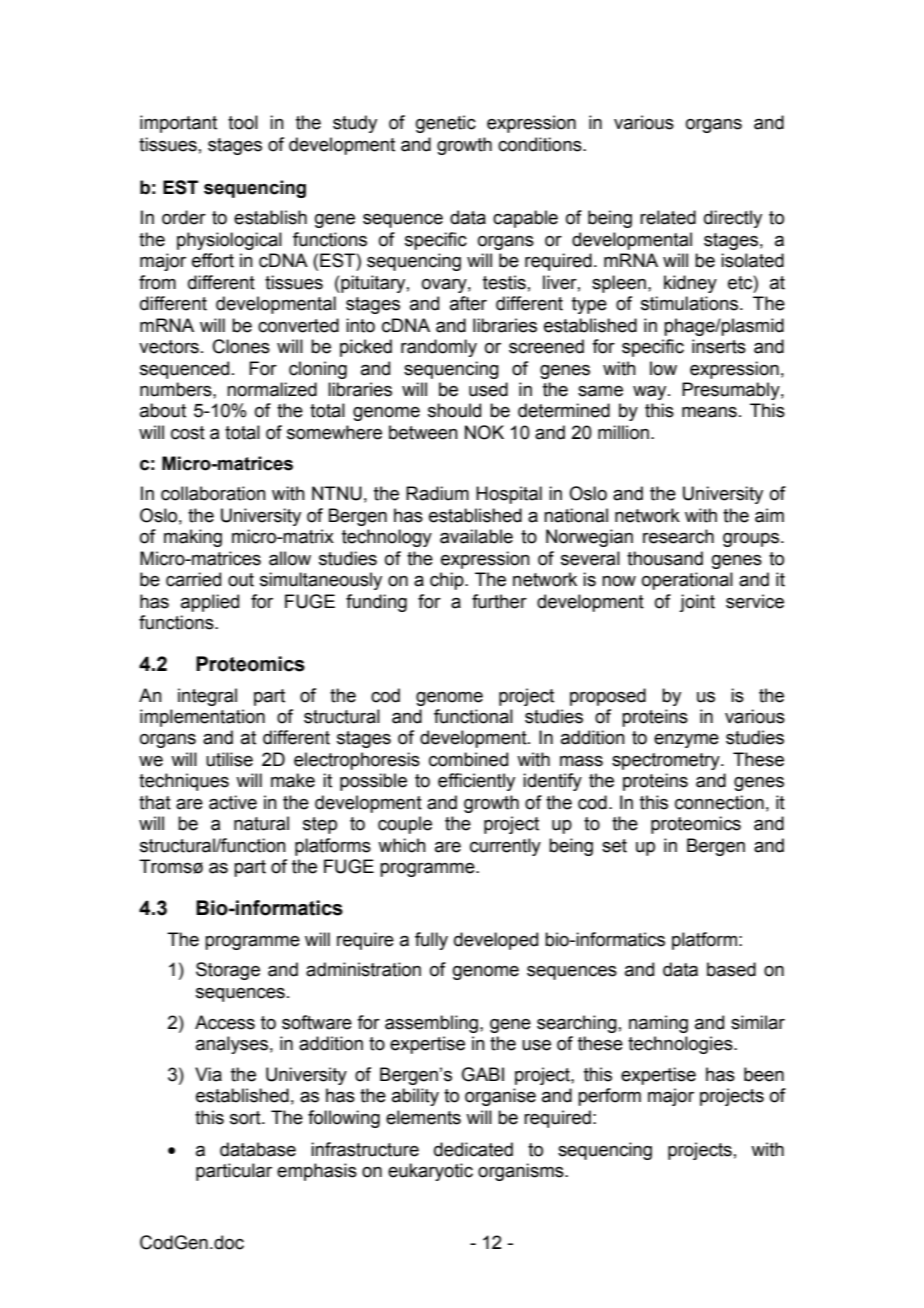 This document has height=1308, width=924. I want to click on Radium, so click(437, 493).
